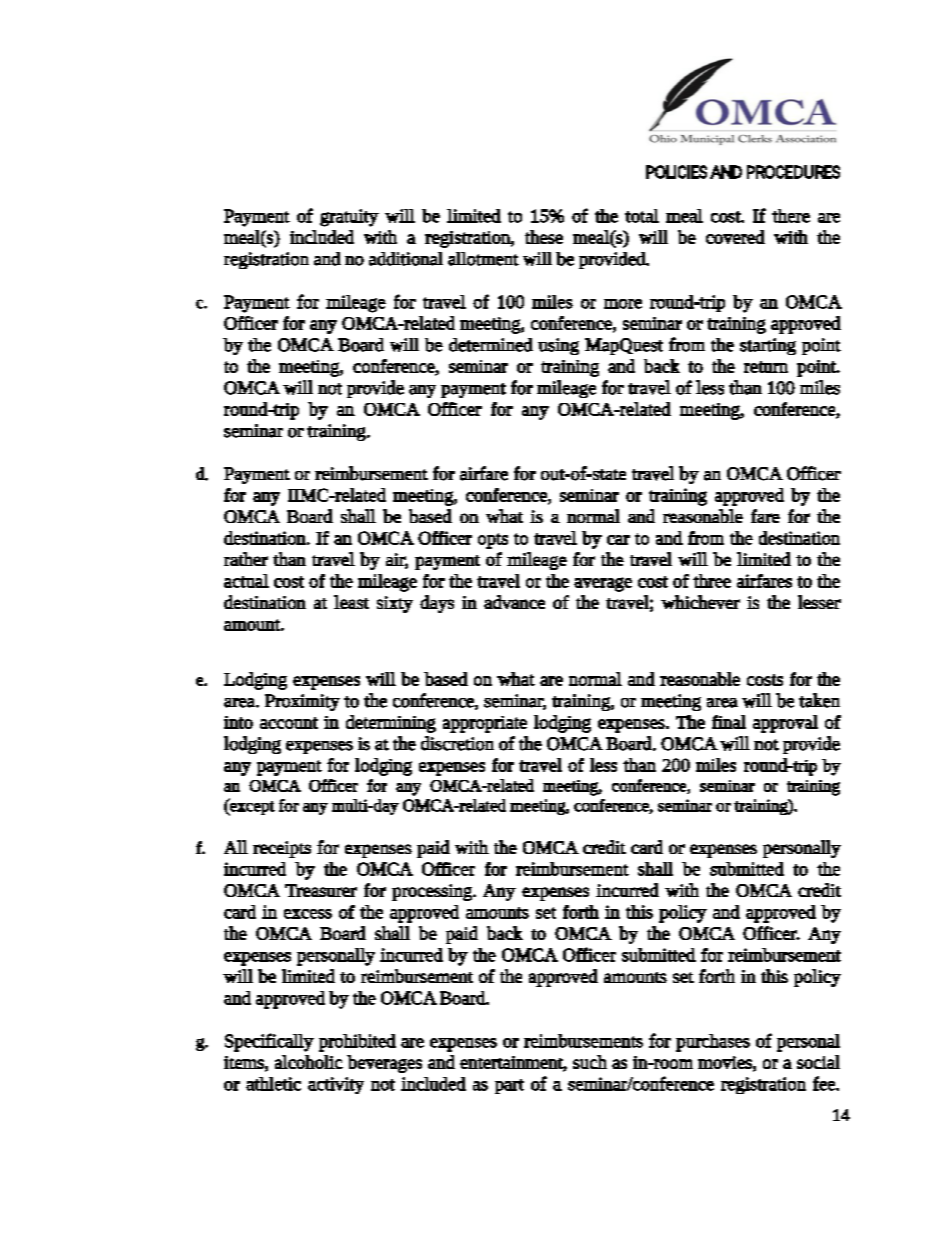  Describe the element at coordinates (509, 1086) in the screenshot. I see `part` at that location.
